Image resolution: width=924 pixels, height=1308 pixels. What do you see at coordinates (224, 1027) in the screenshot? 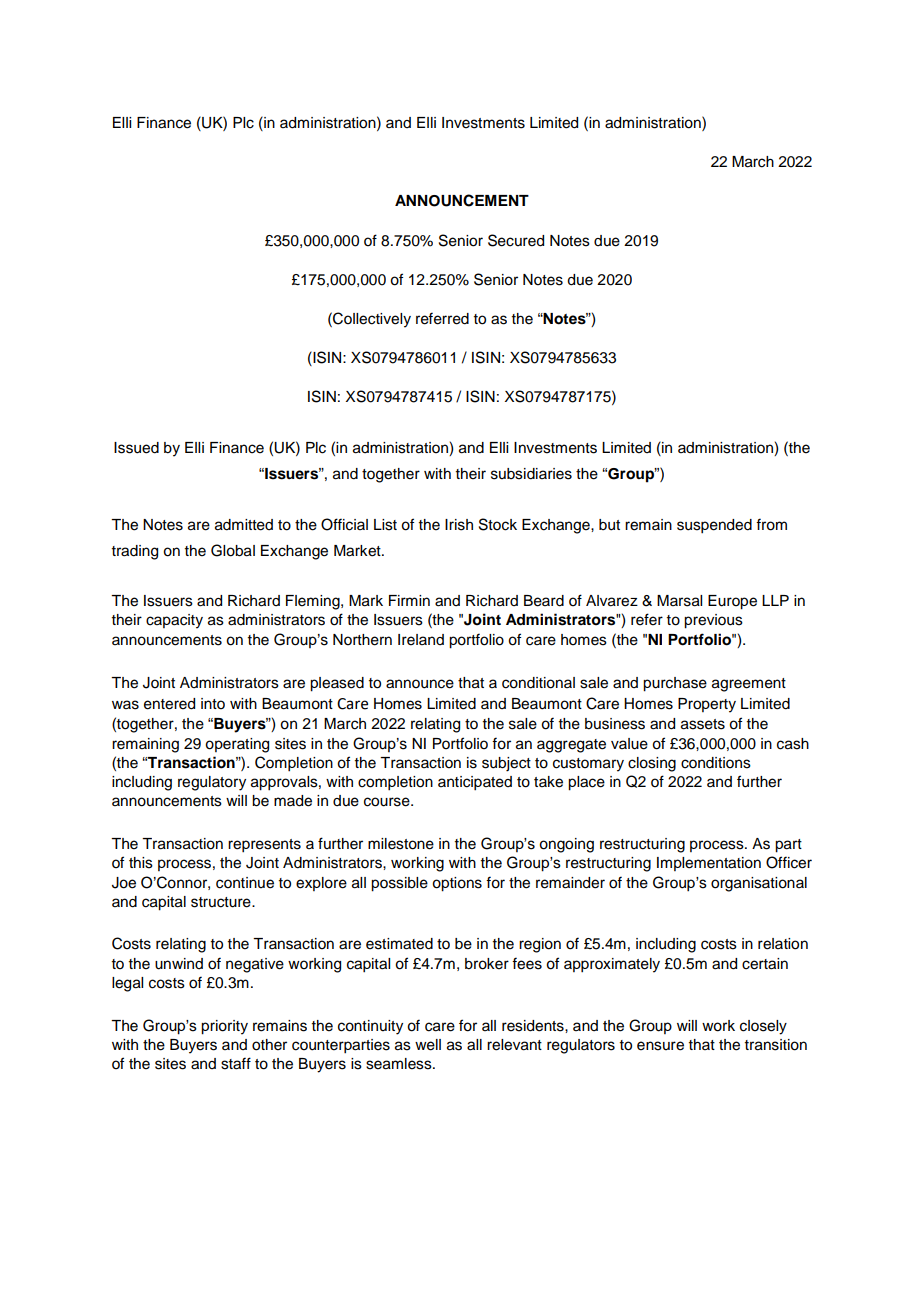
I see `priority` at bounding box center [224, 1027].
